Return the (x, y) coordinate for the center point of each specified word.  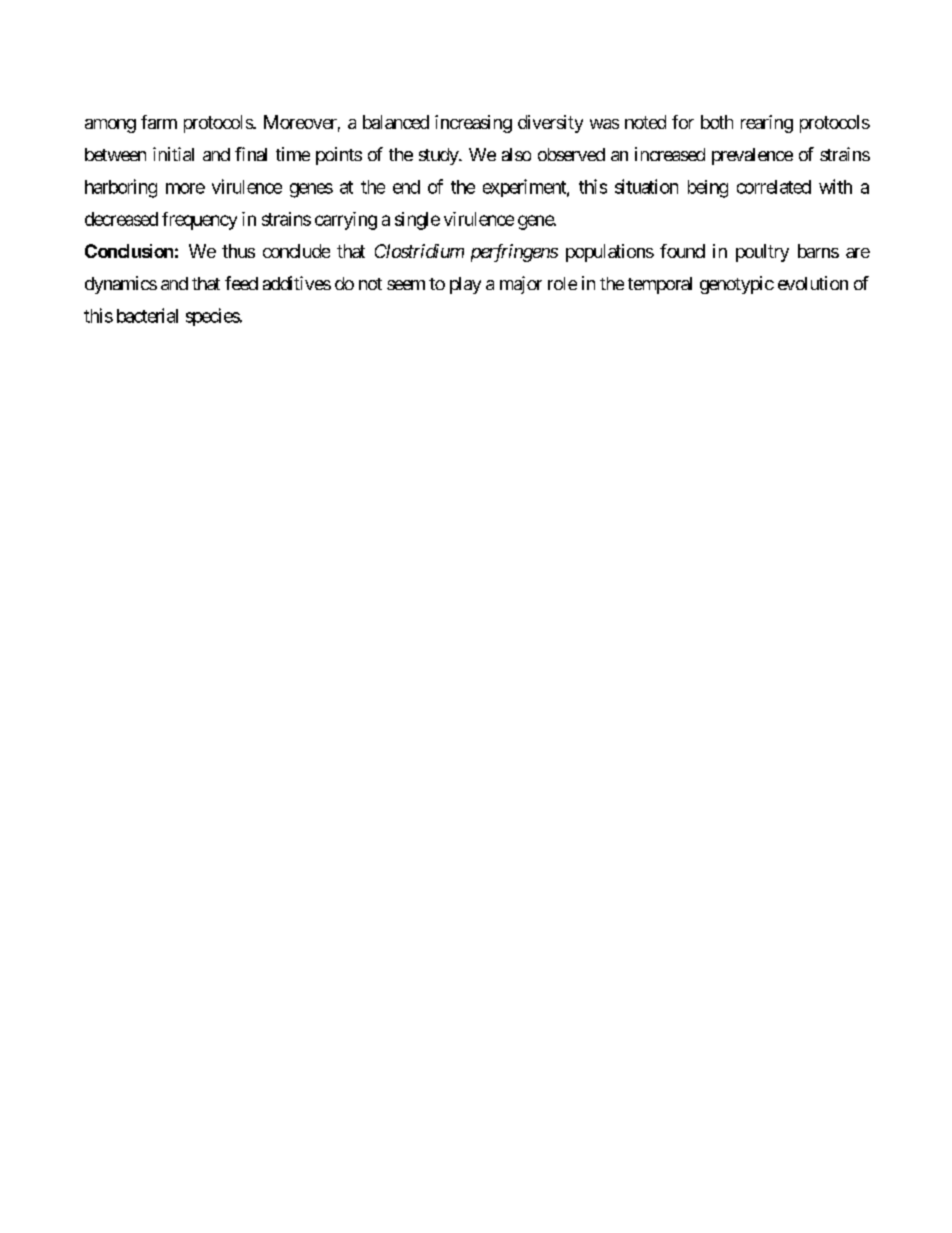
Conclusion (129, 251)
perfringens (514, 253)
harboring (121, 188)
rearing (767, 124)
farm (159, 122)
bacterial (147, 315)
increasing (473, 124)
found (682, 251)
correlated (774, 187)
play (465, 285)
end (406, 187)
